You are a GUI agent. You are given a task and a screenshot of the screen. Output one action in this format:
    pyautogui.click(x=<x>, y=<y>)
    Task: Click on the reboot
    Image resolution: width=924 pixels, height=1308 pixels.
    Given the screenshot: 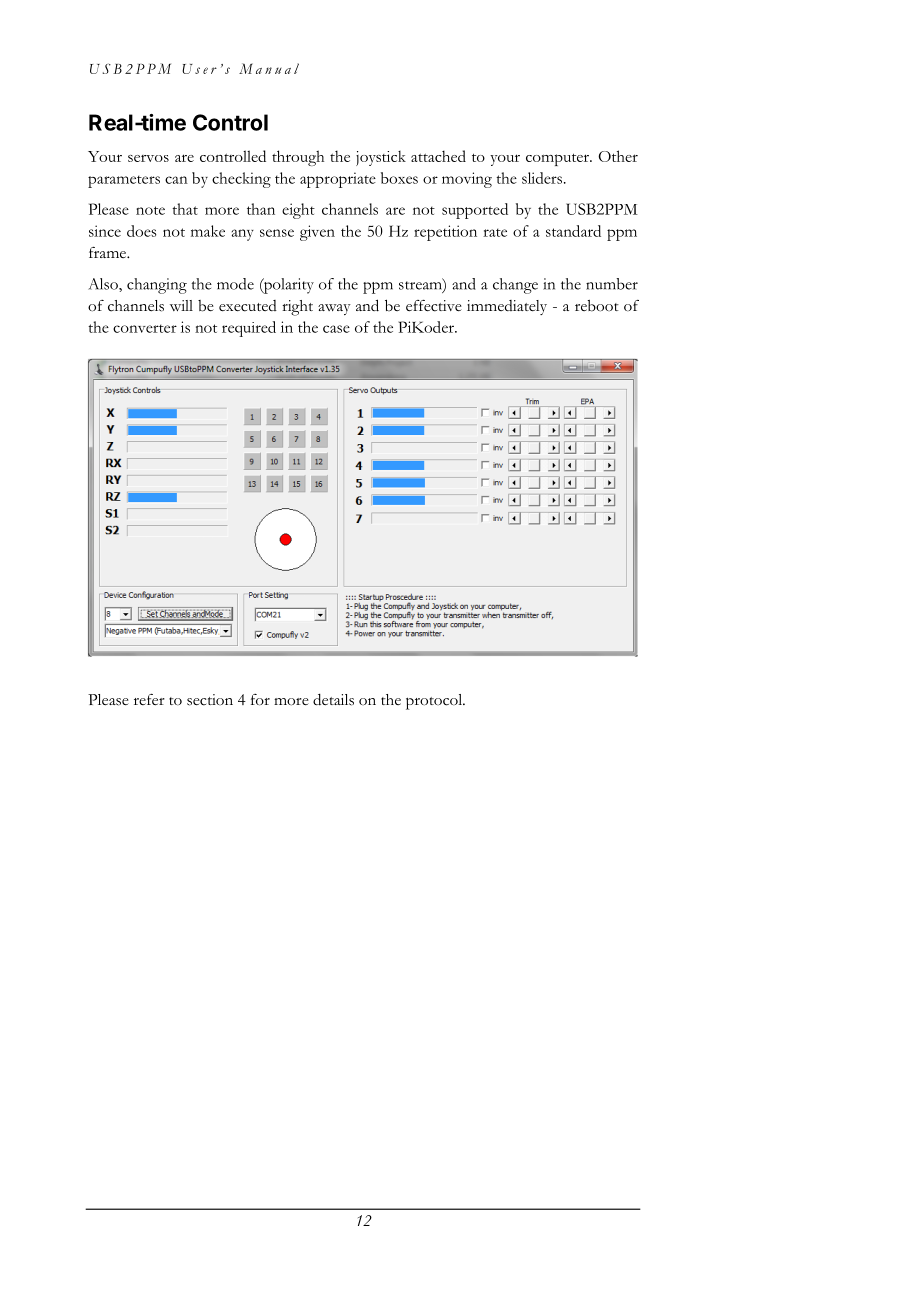 What is the action you would take?
    pyautogui.click(x=597, y=306)
